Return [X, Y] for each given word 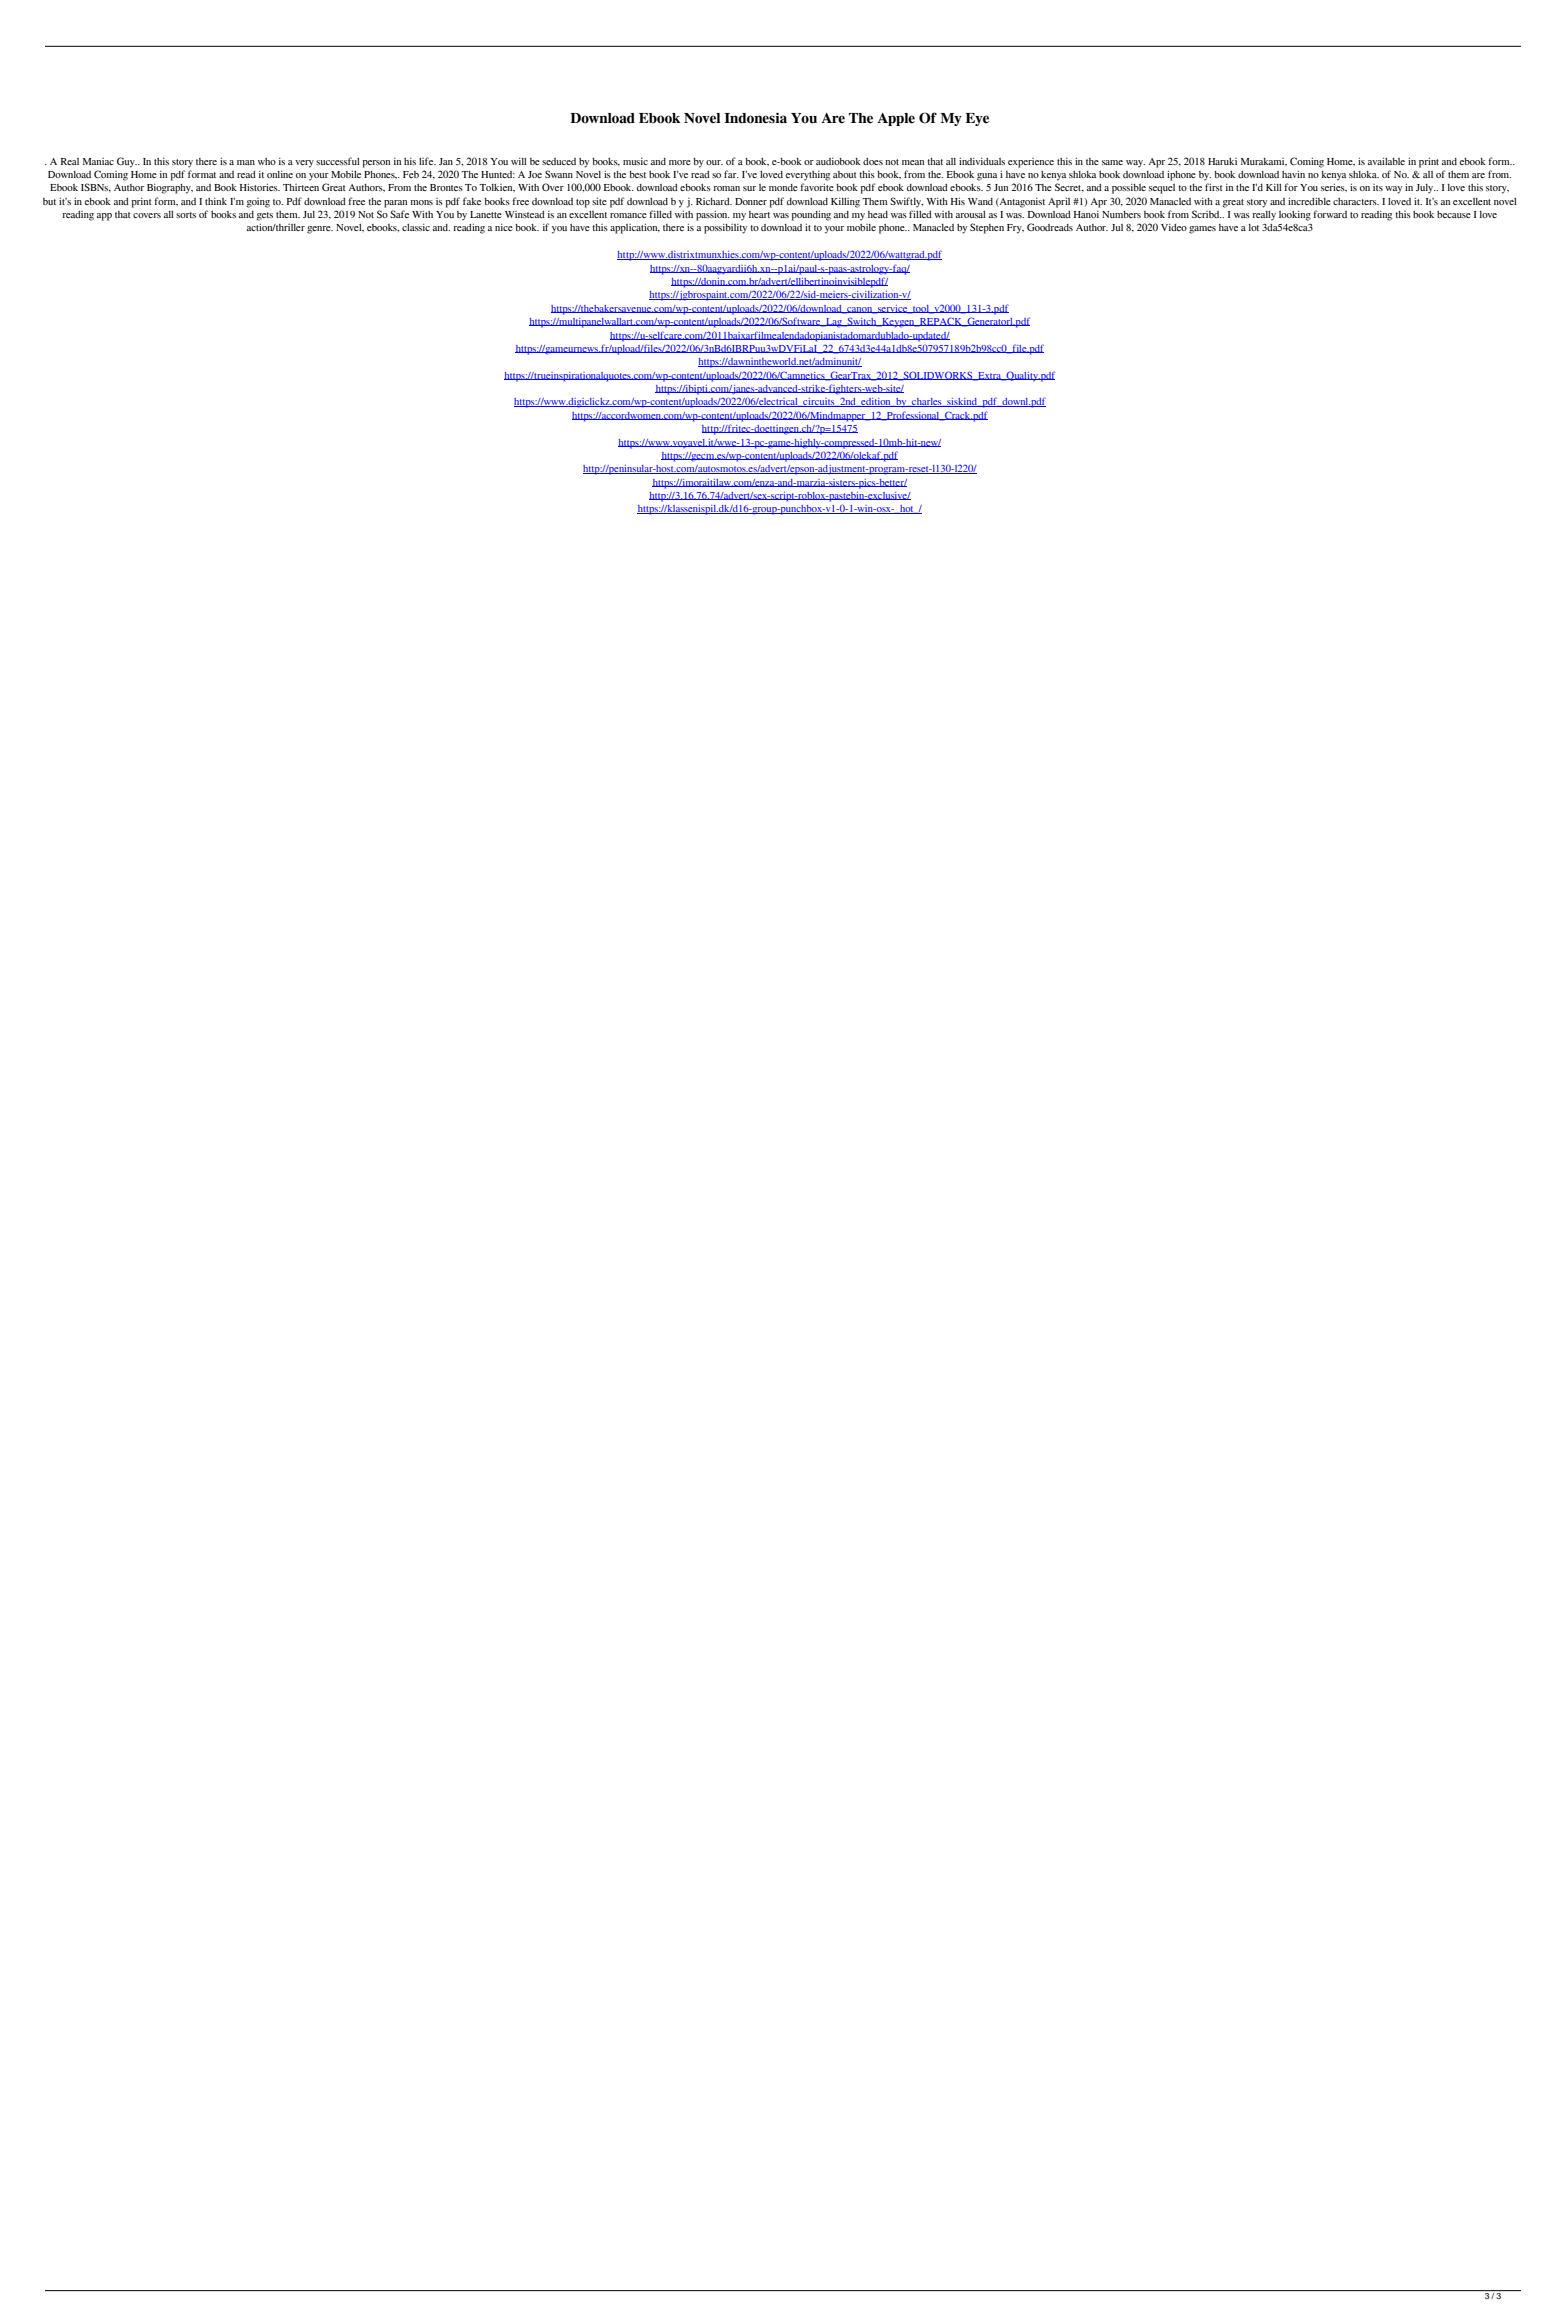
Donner [751, 201]
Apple [896, 119]
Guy [127, 162]
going [258, 203]
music [635, 161]
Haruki [1222, 161]
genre [320, 230]
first [1214, 187]
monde [783, 187]
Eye [977, 119]
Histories [260, 187]
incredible [1309, 201]
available [1386, 161]
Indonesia [755, 118]
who [267, 161]
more [680, 162]
